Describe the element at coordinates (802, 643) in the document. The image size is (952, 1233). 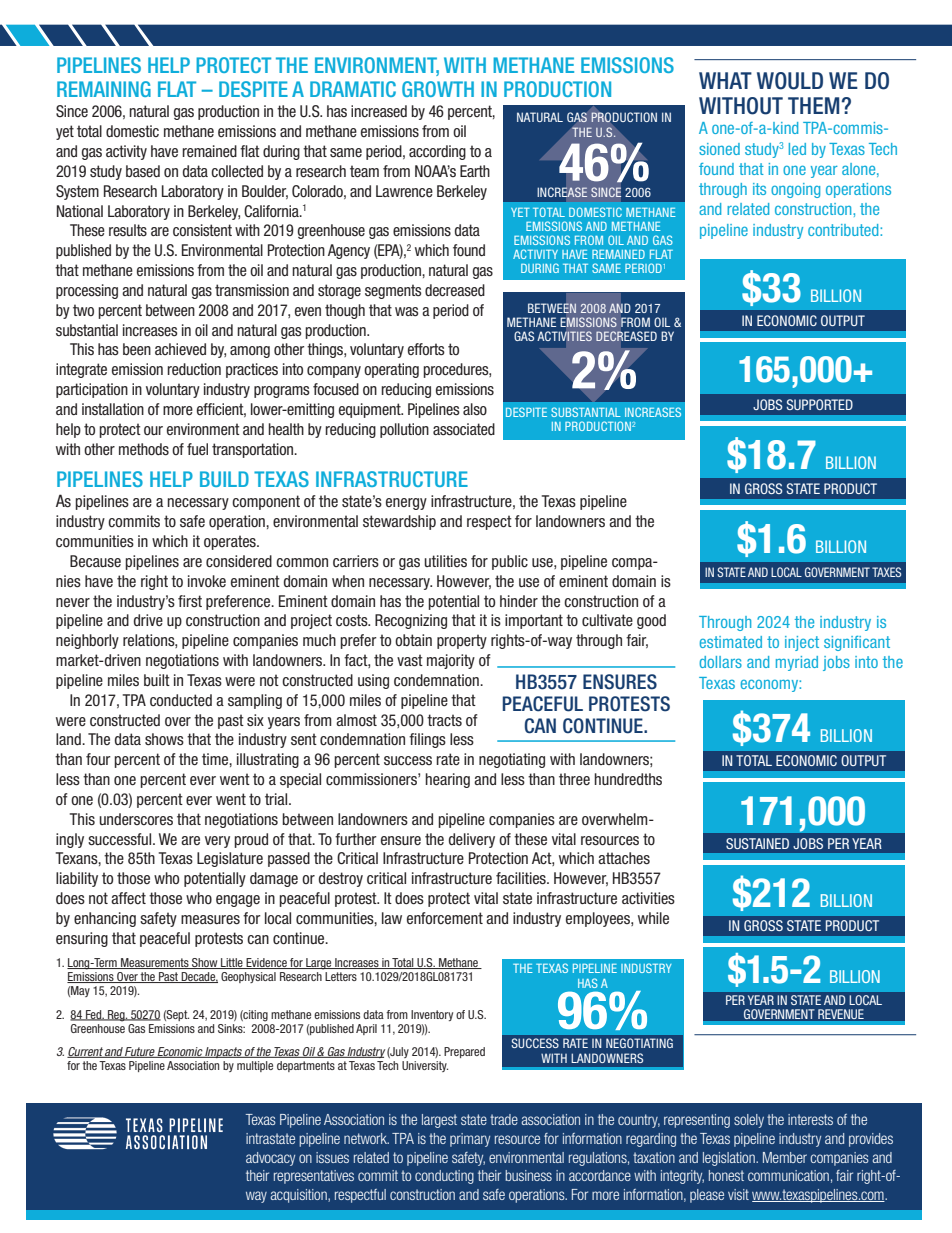
I see `inject` at that location.
